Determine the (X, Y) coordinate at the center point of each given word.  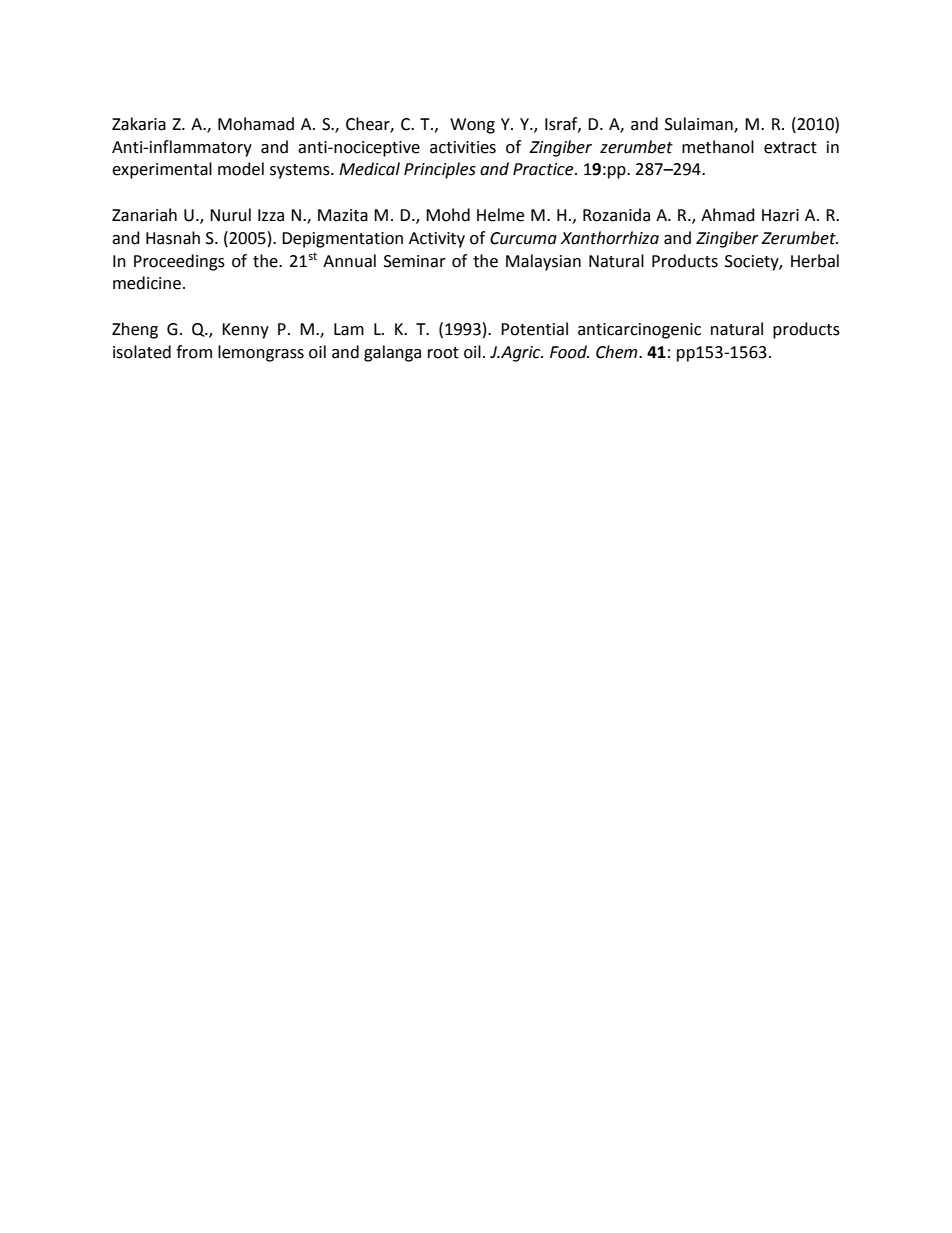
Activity (437, 240)
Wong (472, 126)
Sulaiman (700, 124)
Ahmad (728, 215)
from (194, 352)
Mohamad (256, 124)
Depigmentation (342, 240)
